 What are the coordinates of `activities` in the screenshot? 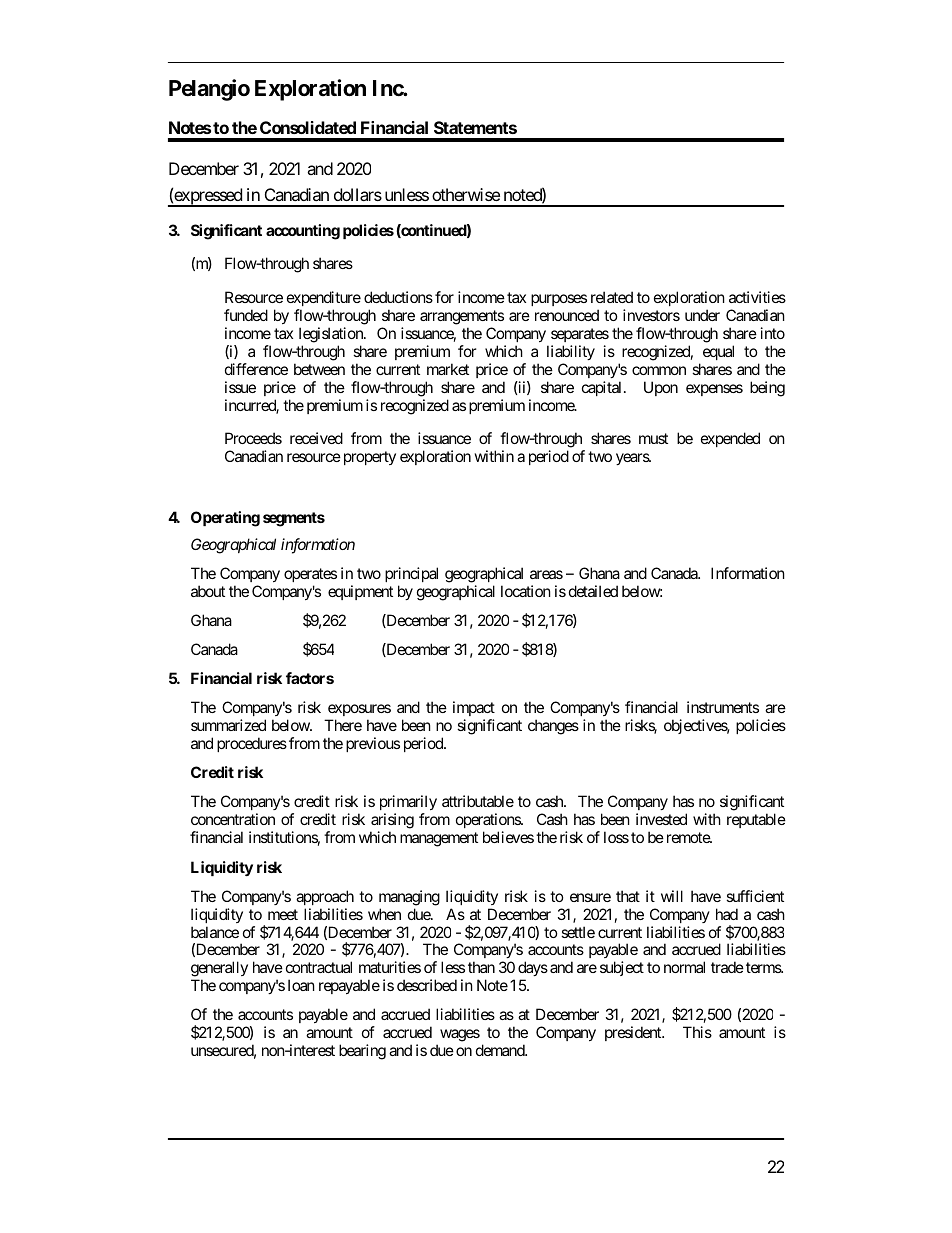 It's located at (757, 297).
